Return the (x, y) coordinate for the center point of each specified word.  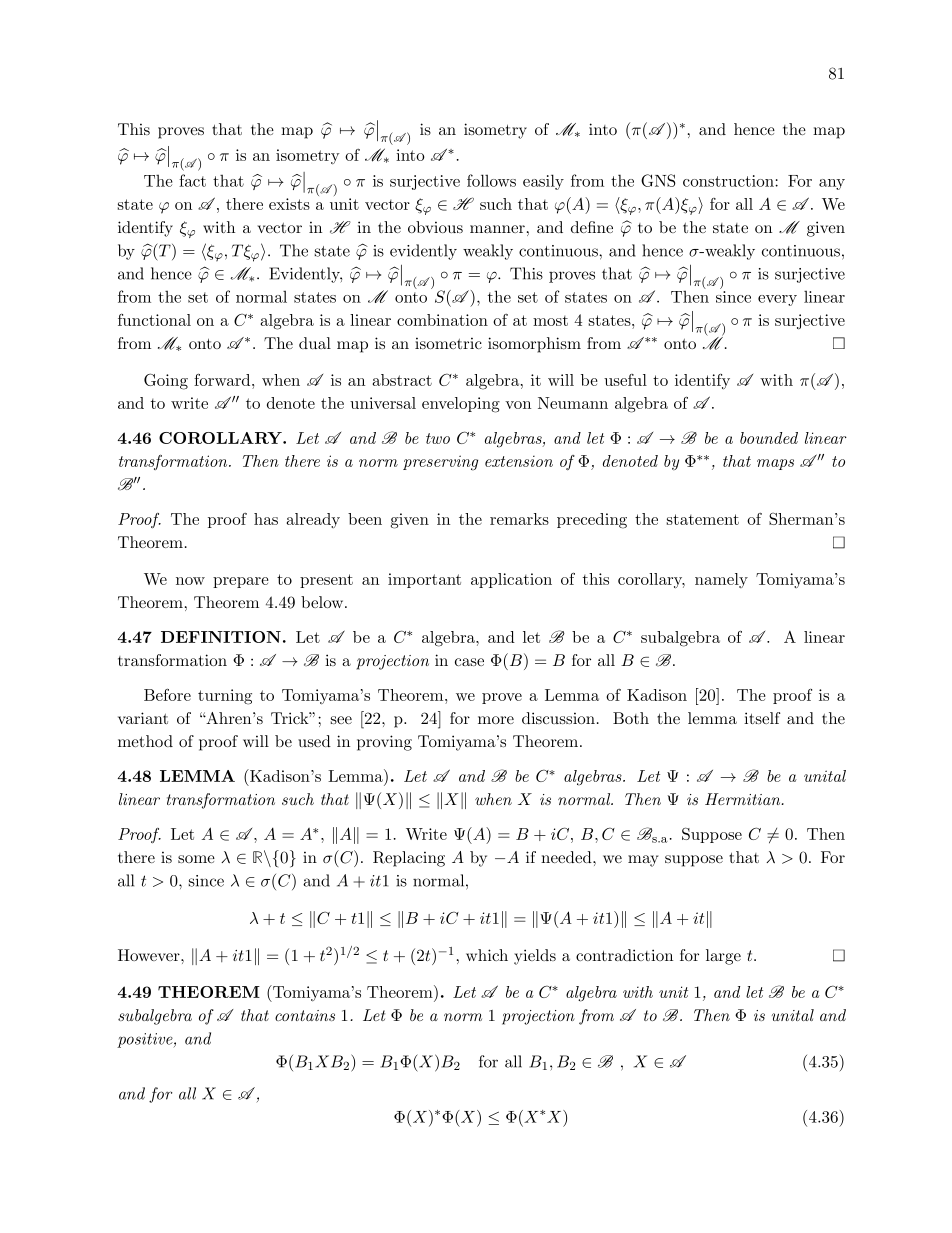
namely (721, 580)
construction (729, 181)
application (511, 580)
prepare (241, 582)
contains (305, 1015)
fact (192, 180)
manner (497, 229)
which (487, 955)
